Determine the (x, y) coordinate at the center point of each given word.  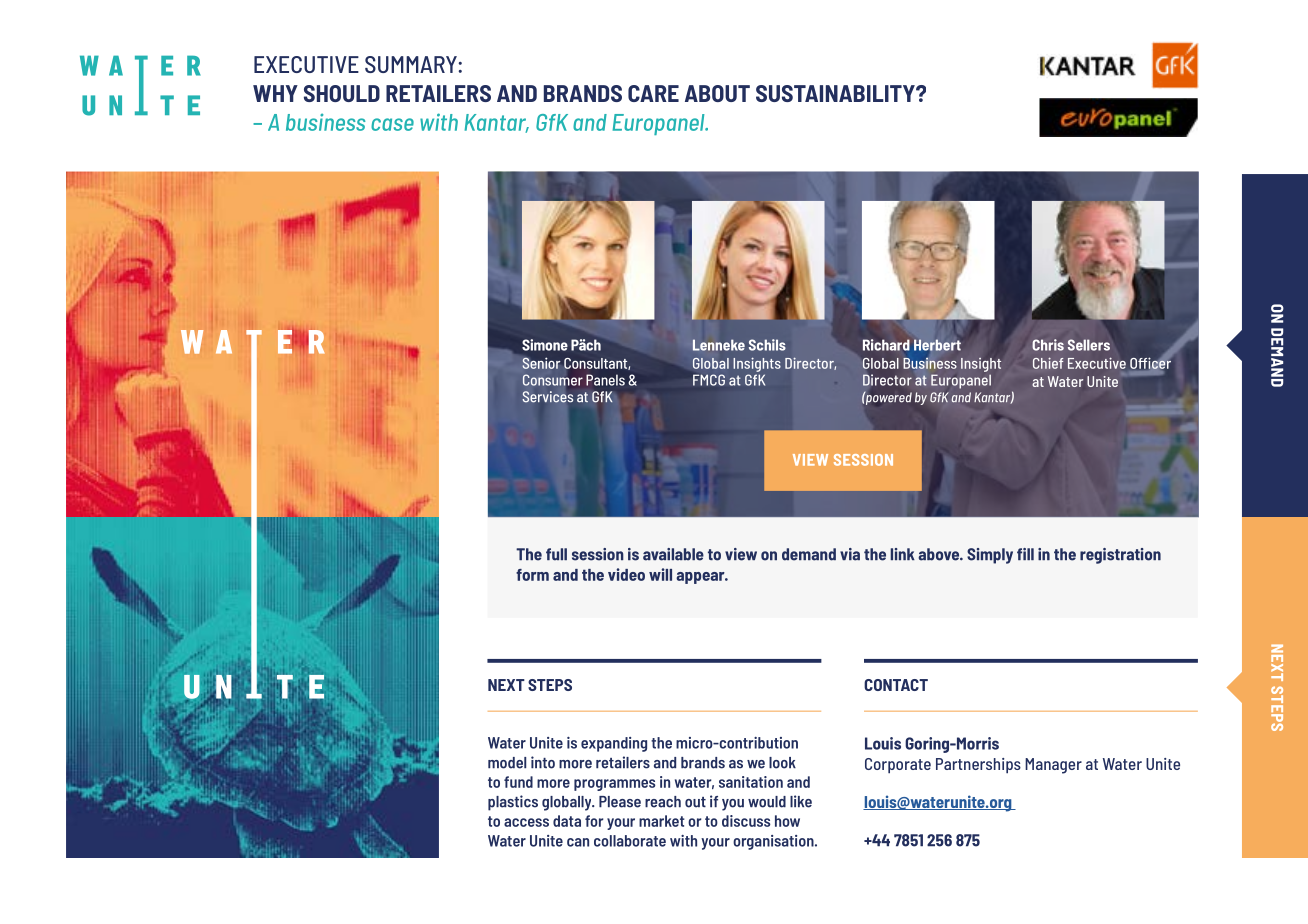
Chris (1048, 345)
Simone (545, 345)
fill (1025, 554)
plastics (513, 803)
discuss (746, 821)
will (660, 574)
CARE (653, 93)
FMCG (709, 380)
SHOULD (342, 93)
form (532, 575)
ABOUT (717, 93)
